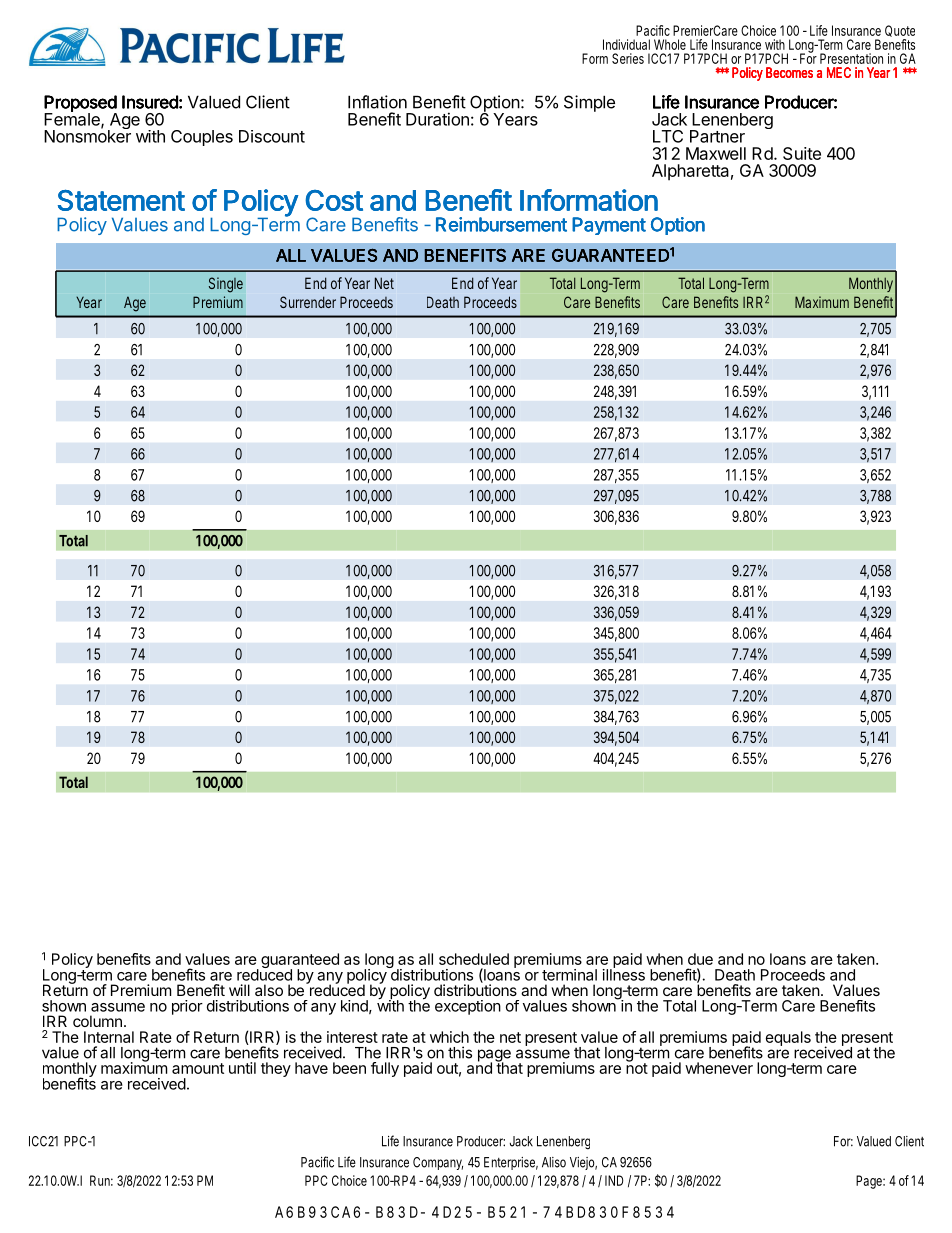 This screenshot has width=952, height=1233. I want to click on due, so click(700, 959).
